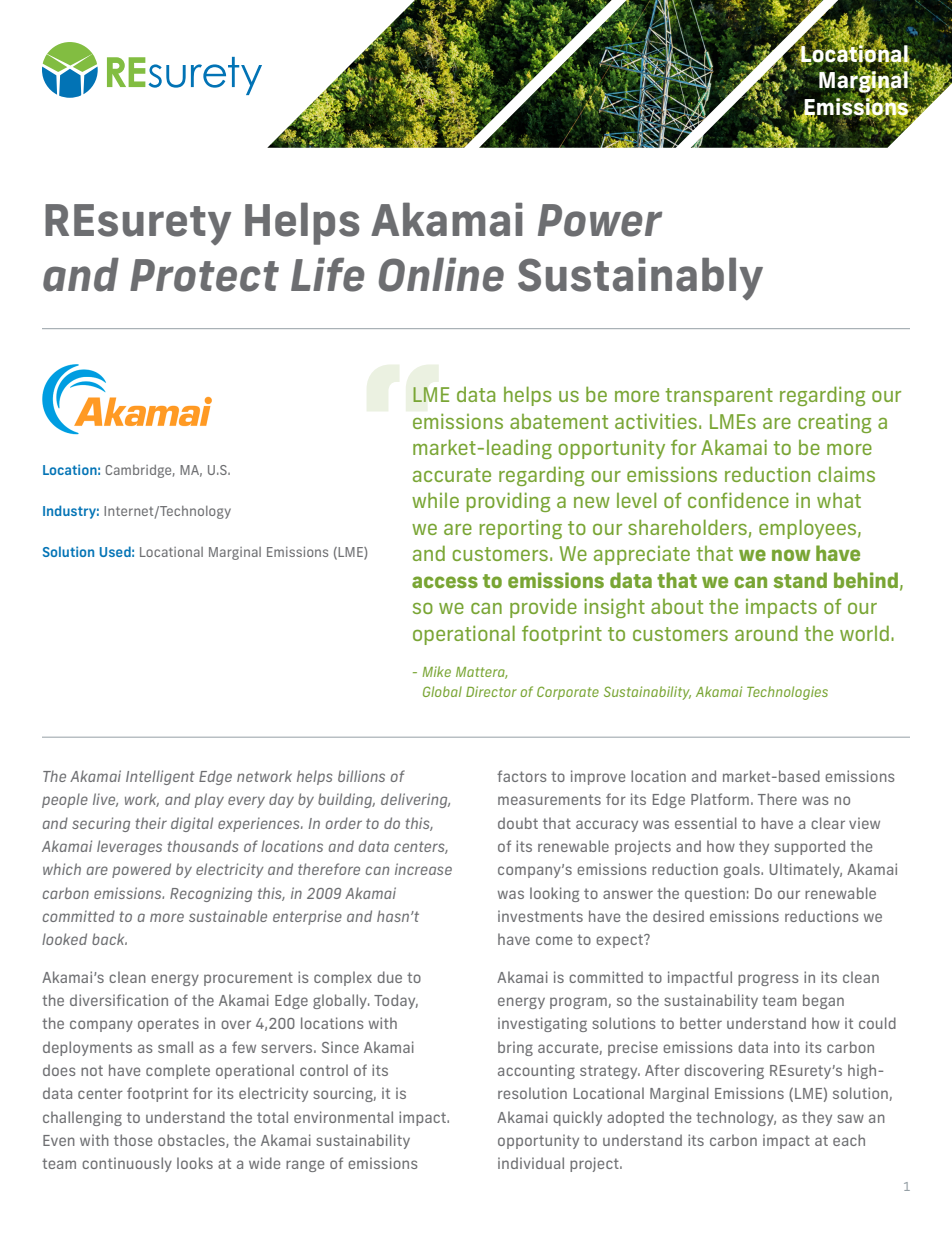 The height and width of the document is (1233, 952). What do you see at coordinates (160, 777) in the document?
I see `Intelligent` at bounding box center [160, 777].
